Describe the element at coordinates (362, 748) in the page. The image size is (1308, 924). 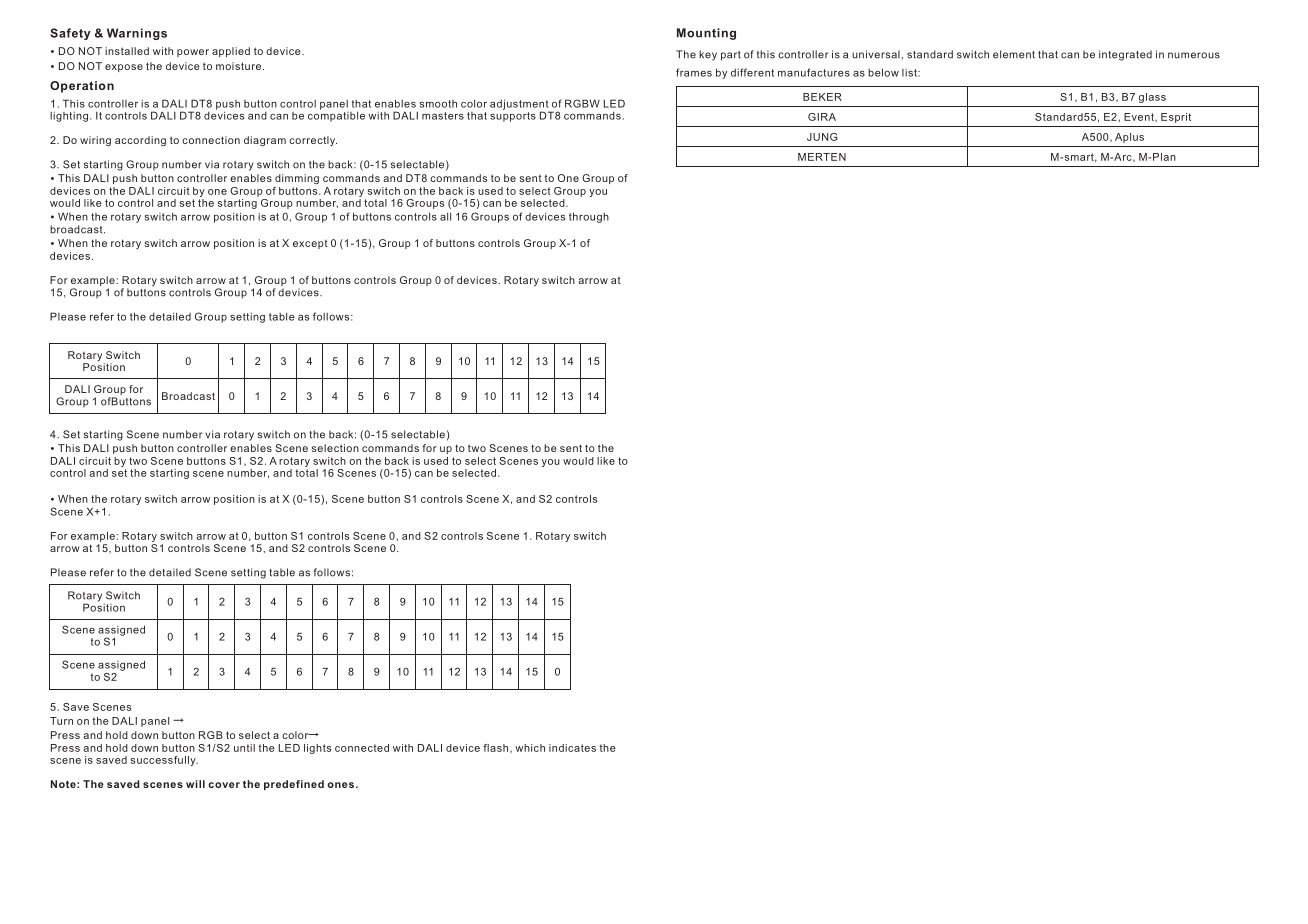
I see `connected` at that location.
